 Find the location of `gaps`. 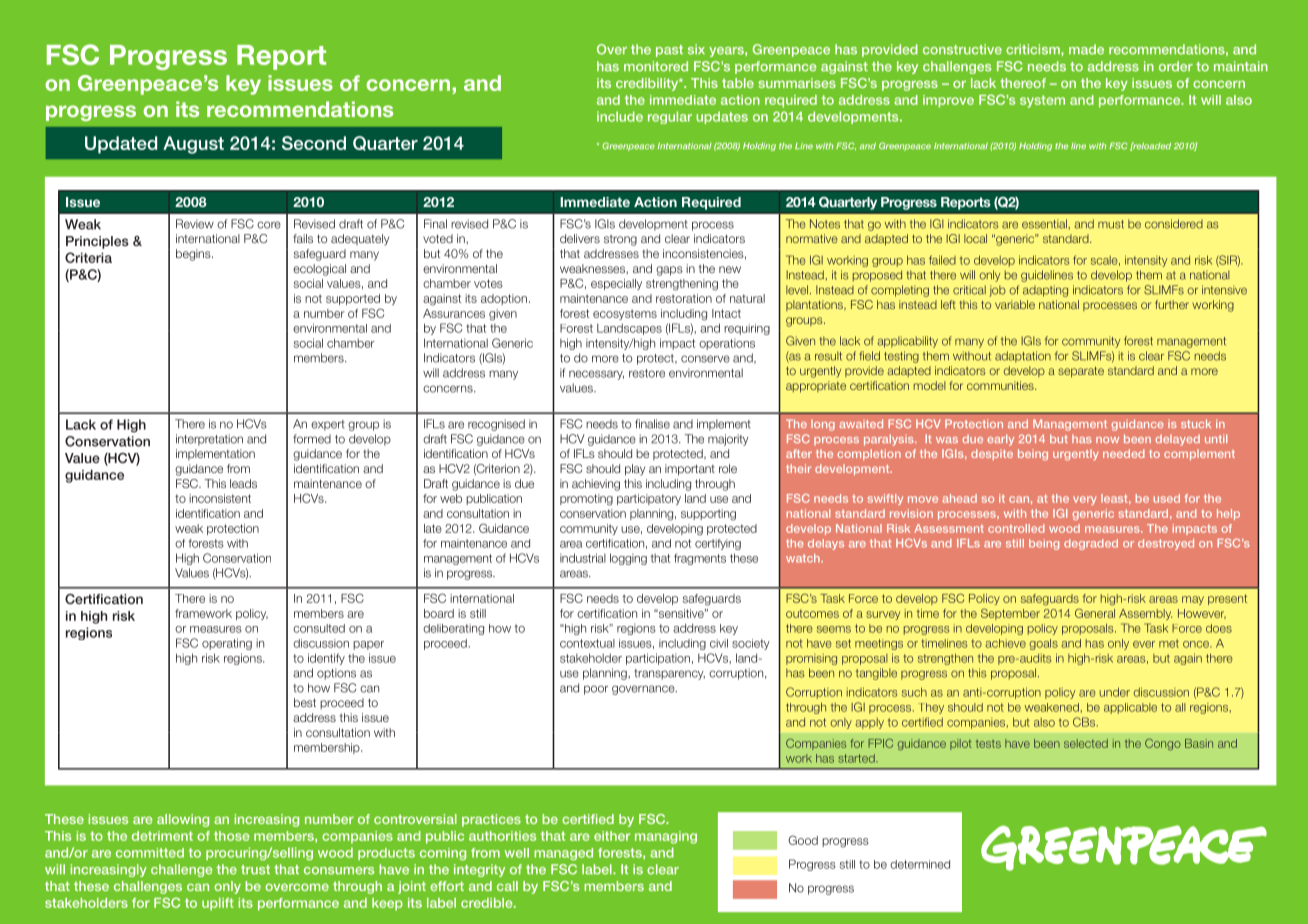

gaps is located at coordinates (669, 271).
